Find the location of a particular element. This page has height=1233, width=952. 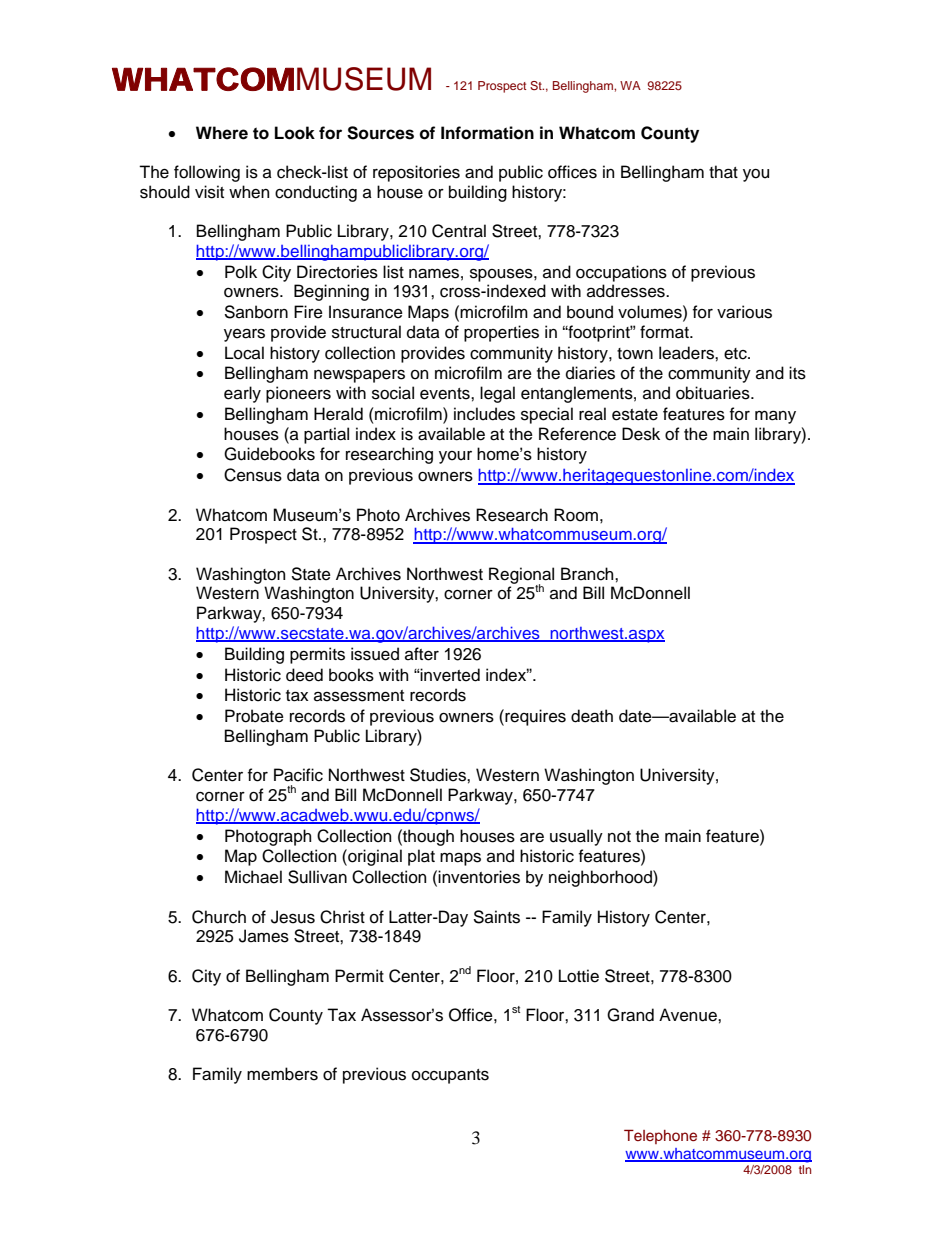

that is located at coordinates (723, 172).
